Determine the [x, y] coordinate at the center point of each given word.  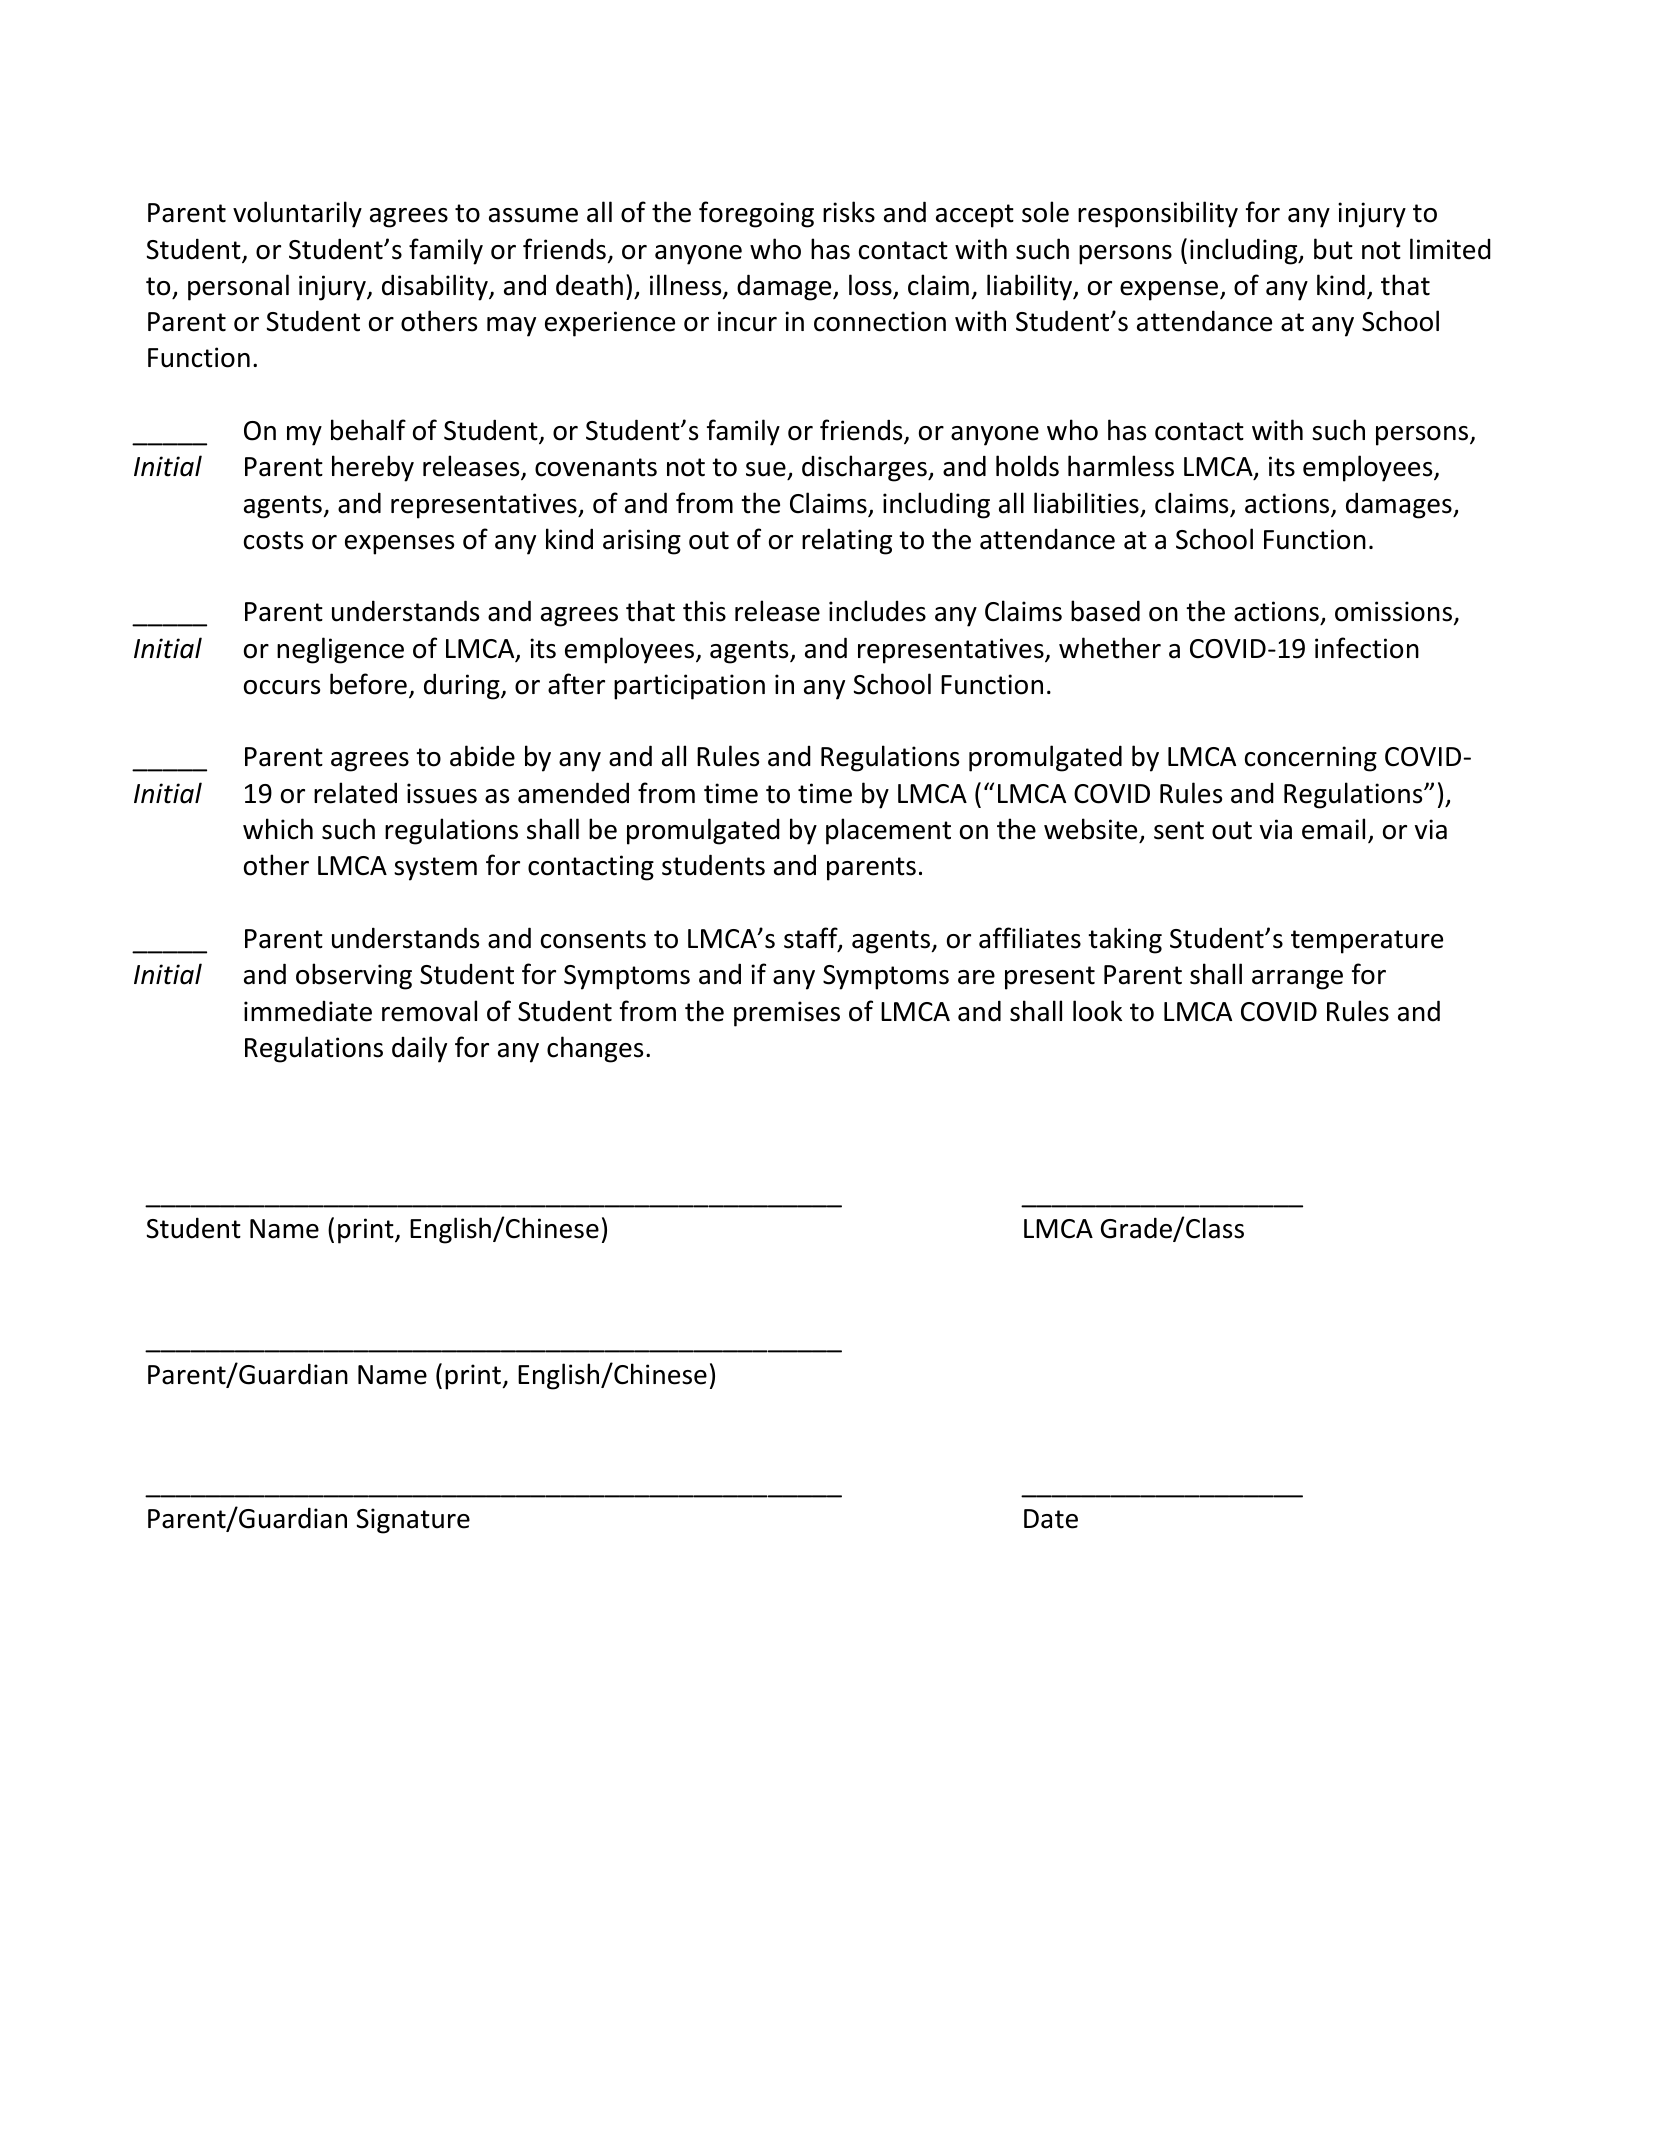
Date [1051, 1519]
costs [273, 540]
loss [871, 286]
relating [847, 541]
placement [888, 831]
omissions [1393, 611]
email [1333, 829]
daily [419, 1049]
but [1333, 249]
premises [787, 1014]
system [435, 869]
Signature [413, 1521]
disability [436, 287]
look [1097, 1011]
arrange [1297, 980]
